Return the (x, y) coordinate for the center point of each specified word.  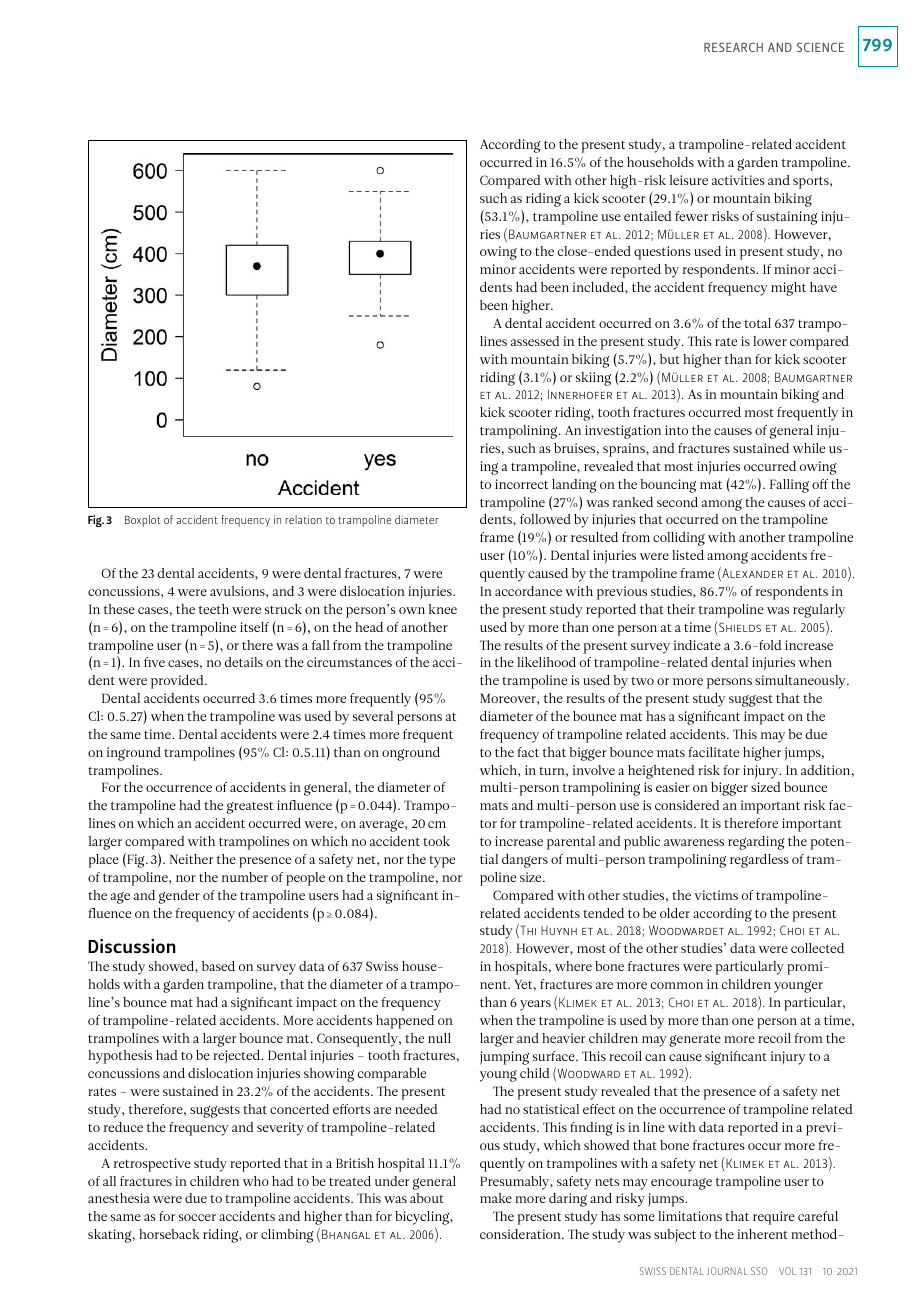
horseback (169, 1234)
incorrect (521, 484)
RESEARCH (733, 47)
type (442, 861)
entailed (648, 216)
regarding (756, 843)
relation (303, 519)
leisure (689, 180)
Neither (191, 859)
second (677, 502)
